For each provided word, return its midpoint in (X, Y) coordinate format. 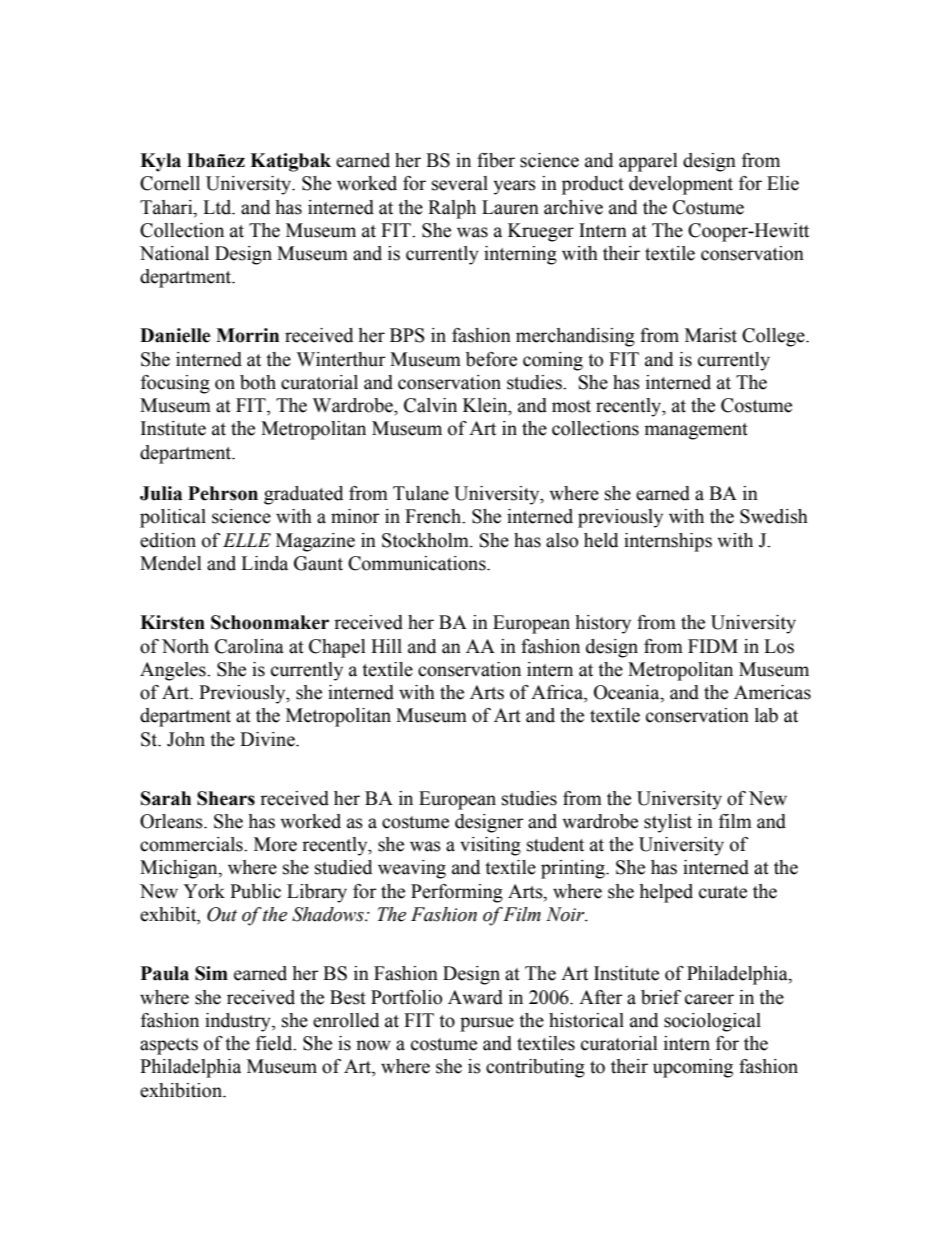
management (696, 431)
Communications (418, 563)
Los (779, 646)
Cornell (170, 183)
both (258, 382)
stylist (668, 823)
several (460, 183)
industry (239, 1022)
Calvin (430, 405)
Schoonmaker (270, 622)
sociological (712, 1022)
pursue (487, 1024)
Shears (226, 798)
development (681, 185)
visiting (490, 846)
